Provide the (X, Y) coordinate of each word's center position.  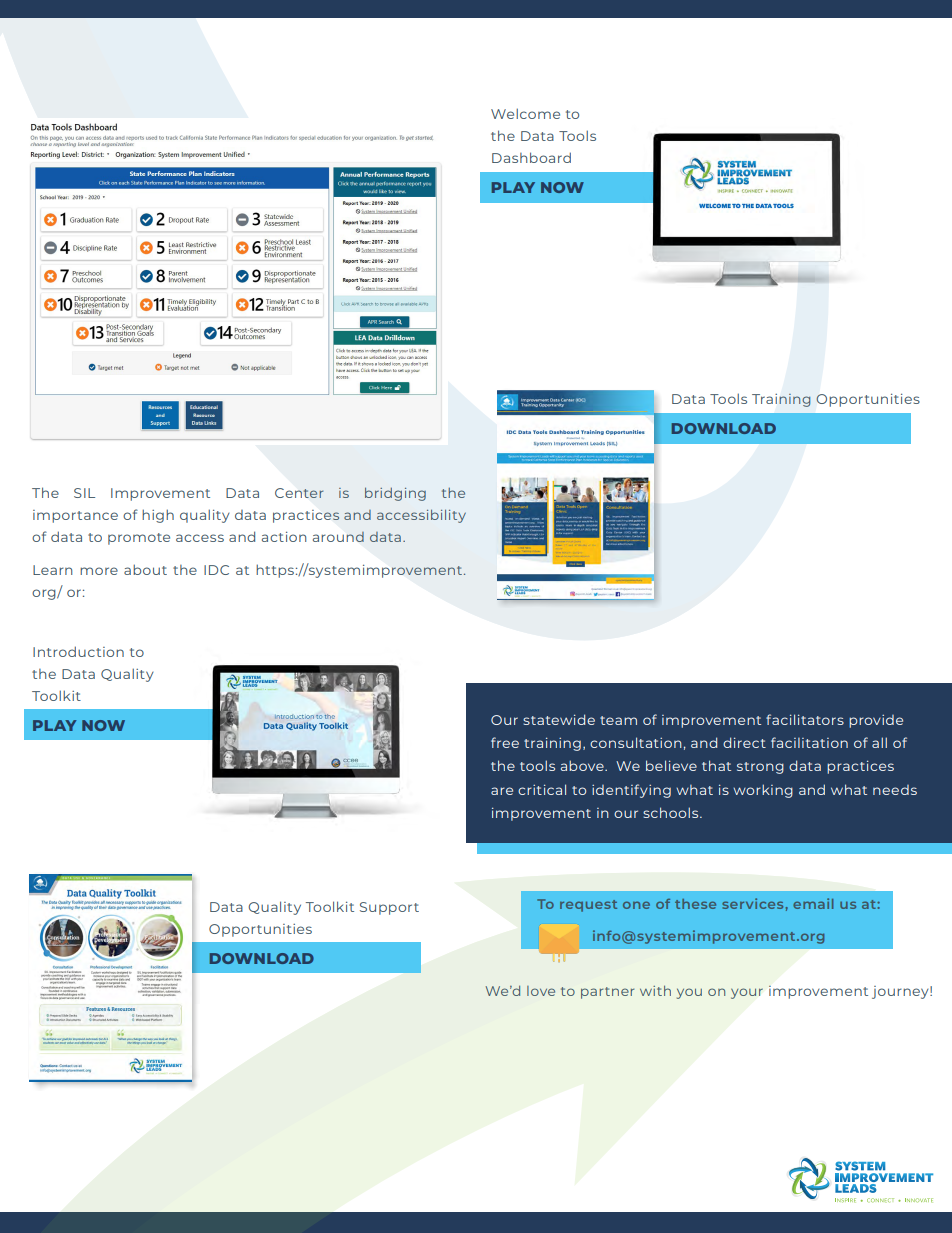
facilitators (805, 719)
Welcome (525, 113)
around (338, 536)
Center (299, 493)
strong (760, 768)
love (541, 991)
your (747, 993)
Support (389, 908)
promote (139, 539)
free (505, 742)
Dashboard (531, 157)
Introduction (78, 651)
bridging (395, 494)
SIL (84, 493)
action (284, 537)
